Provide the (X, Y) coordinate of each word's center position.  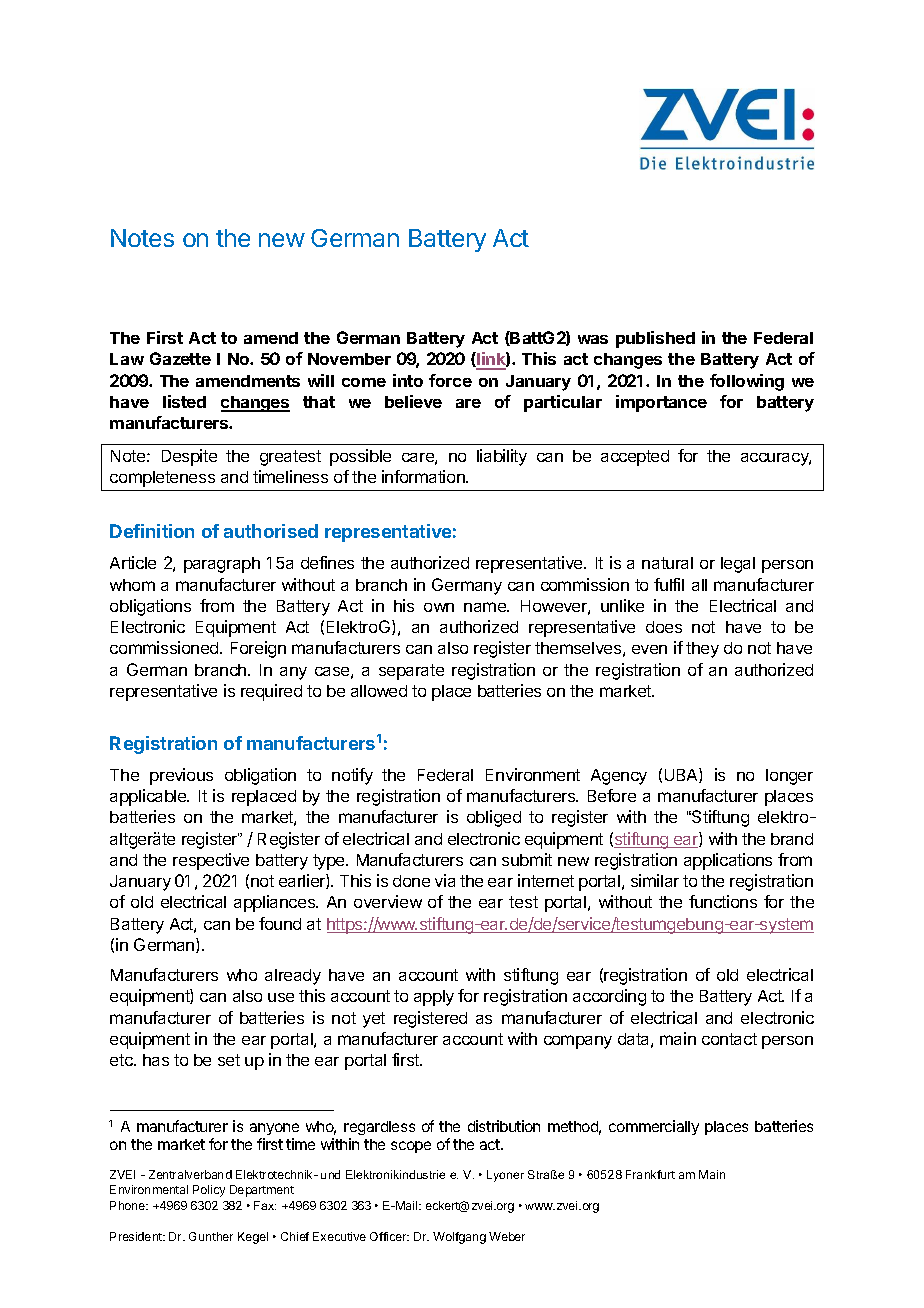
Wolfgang (459, 1238)
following (747, 382)
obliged (494, 818)
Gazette (180, 358)
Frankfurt (650, 1174)
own (439, 607)
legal (738, 565)
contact (729, 1039)
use (281, 997)
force (450, 380)
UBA (682, 775)
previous (181, 776)
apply (434, 998)
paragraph (222, 565)
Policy (209, 1191)
